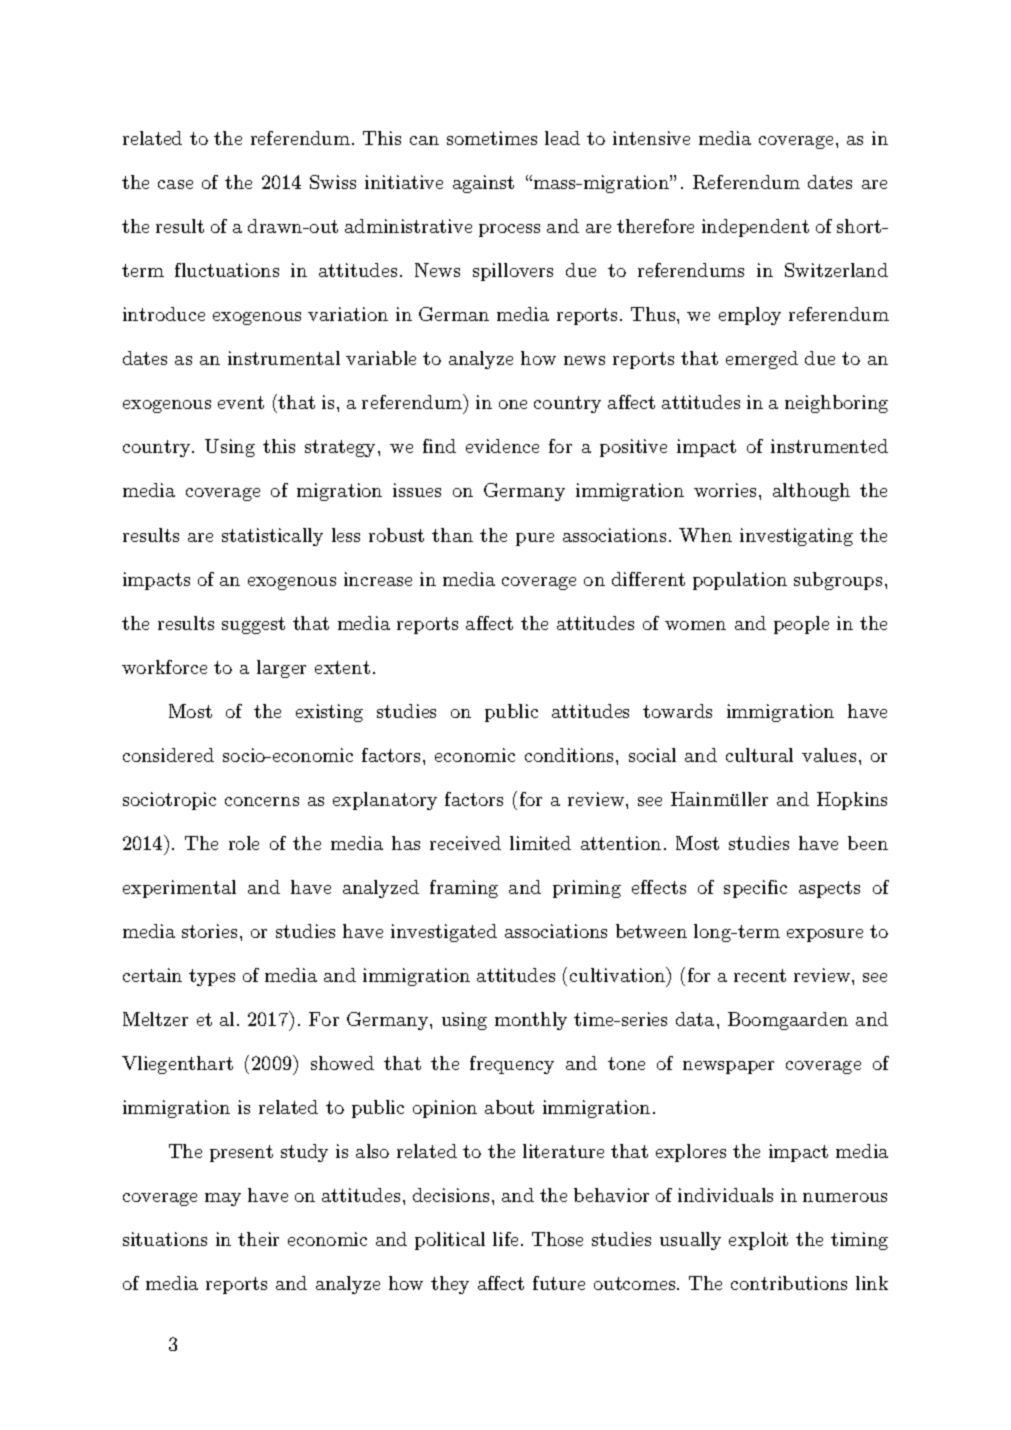 This screenshot has height=1430, width=1011. What do you see at coordinates (755, 889) in the screenshot?
I see `specific` at bounding box center [755, 889].
